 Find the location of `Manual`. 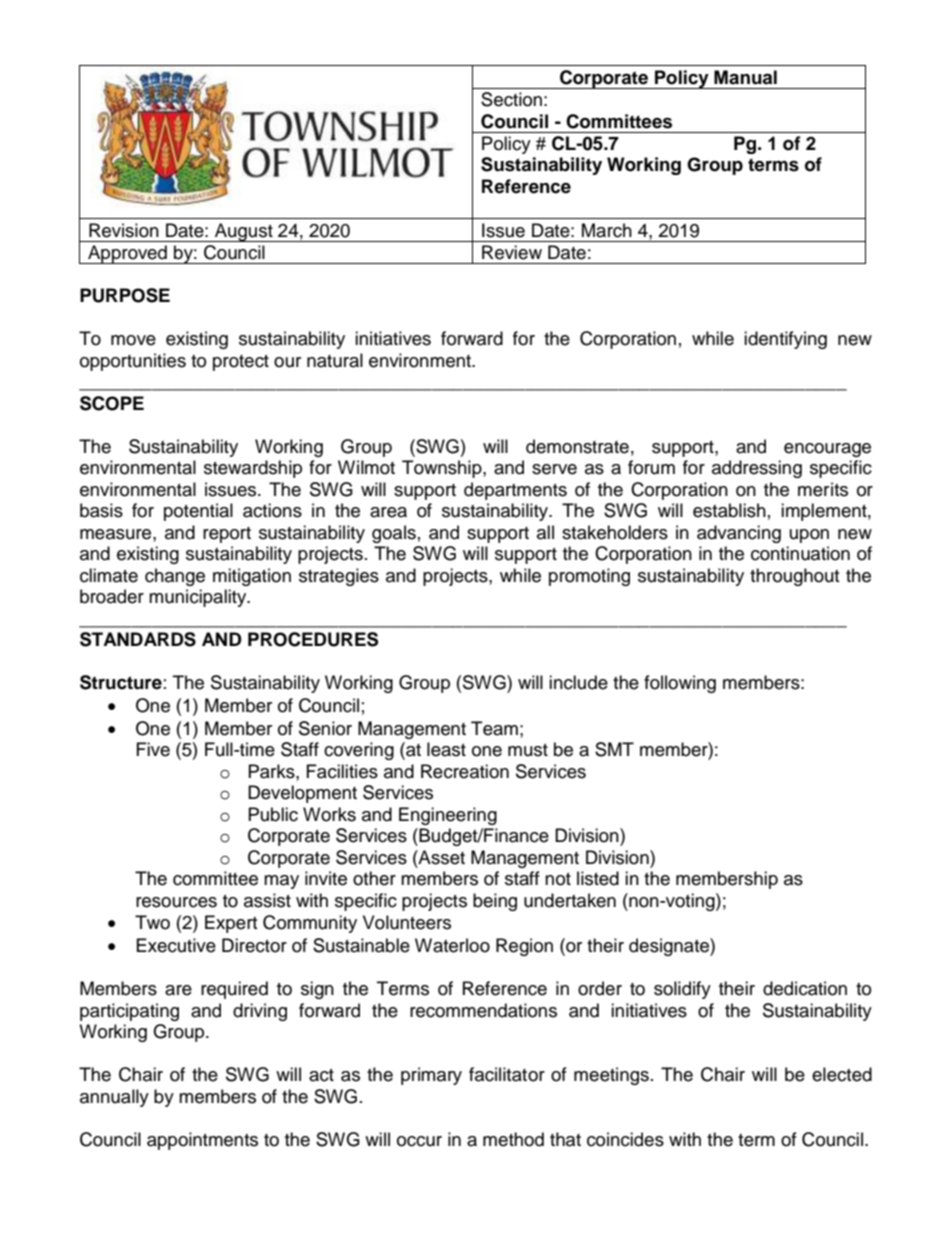

Manual is located at coordinates (745, 77).
